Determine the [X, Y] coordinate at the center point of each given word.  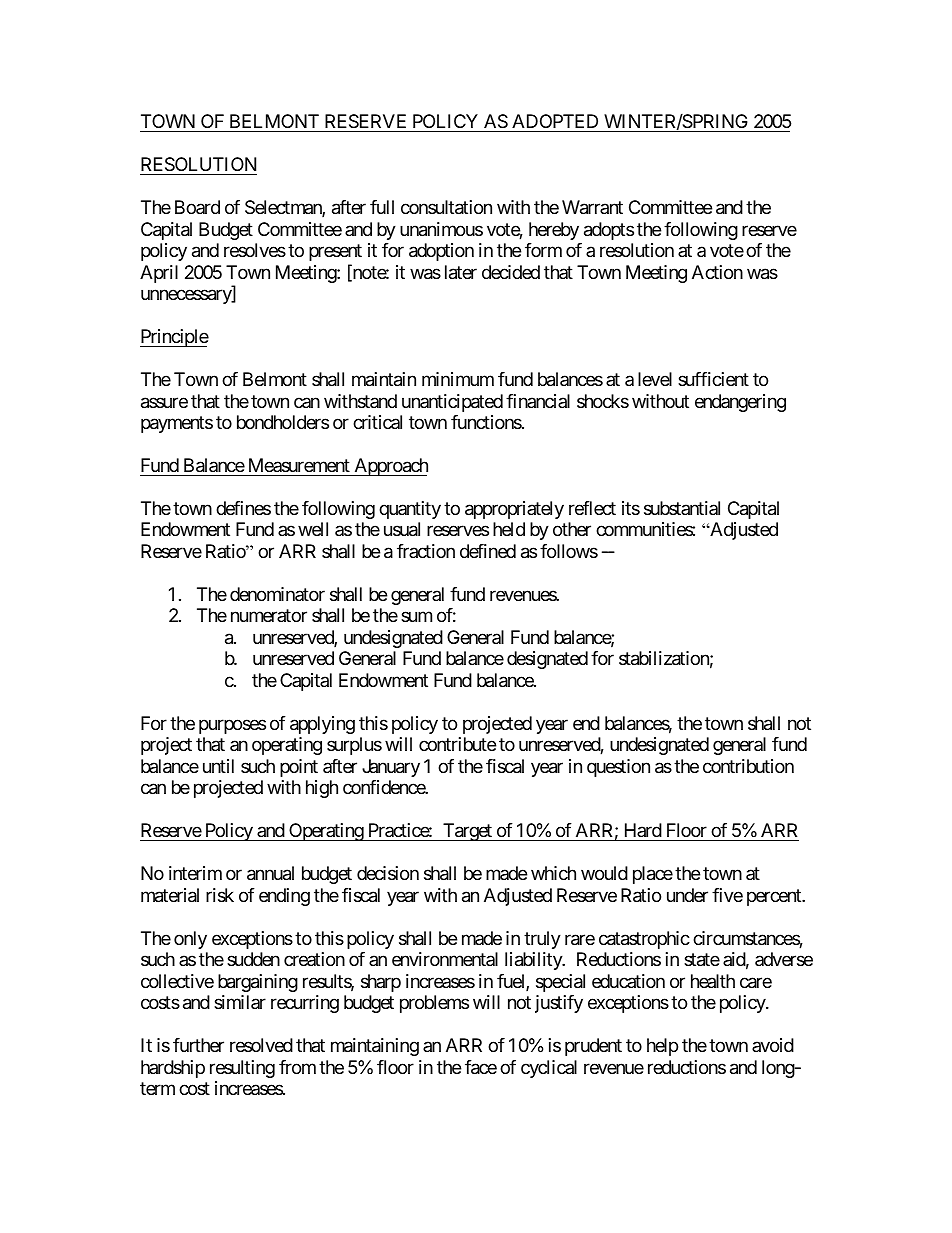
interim [195, 873]
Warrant [592, 207]
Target [467, 832]
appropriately [514, 510]
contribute [457, 744]
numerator [269, 616]
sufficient [713, 379]
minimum [458, 379]
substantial [682, 508]
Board [197, 207]
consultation [446, 207]
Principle [174, 338]
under [687, 895]
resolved [261, 1045]
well [313, 529]
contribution [748, 766]
